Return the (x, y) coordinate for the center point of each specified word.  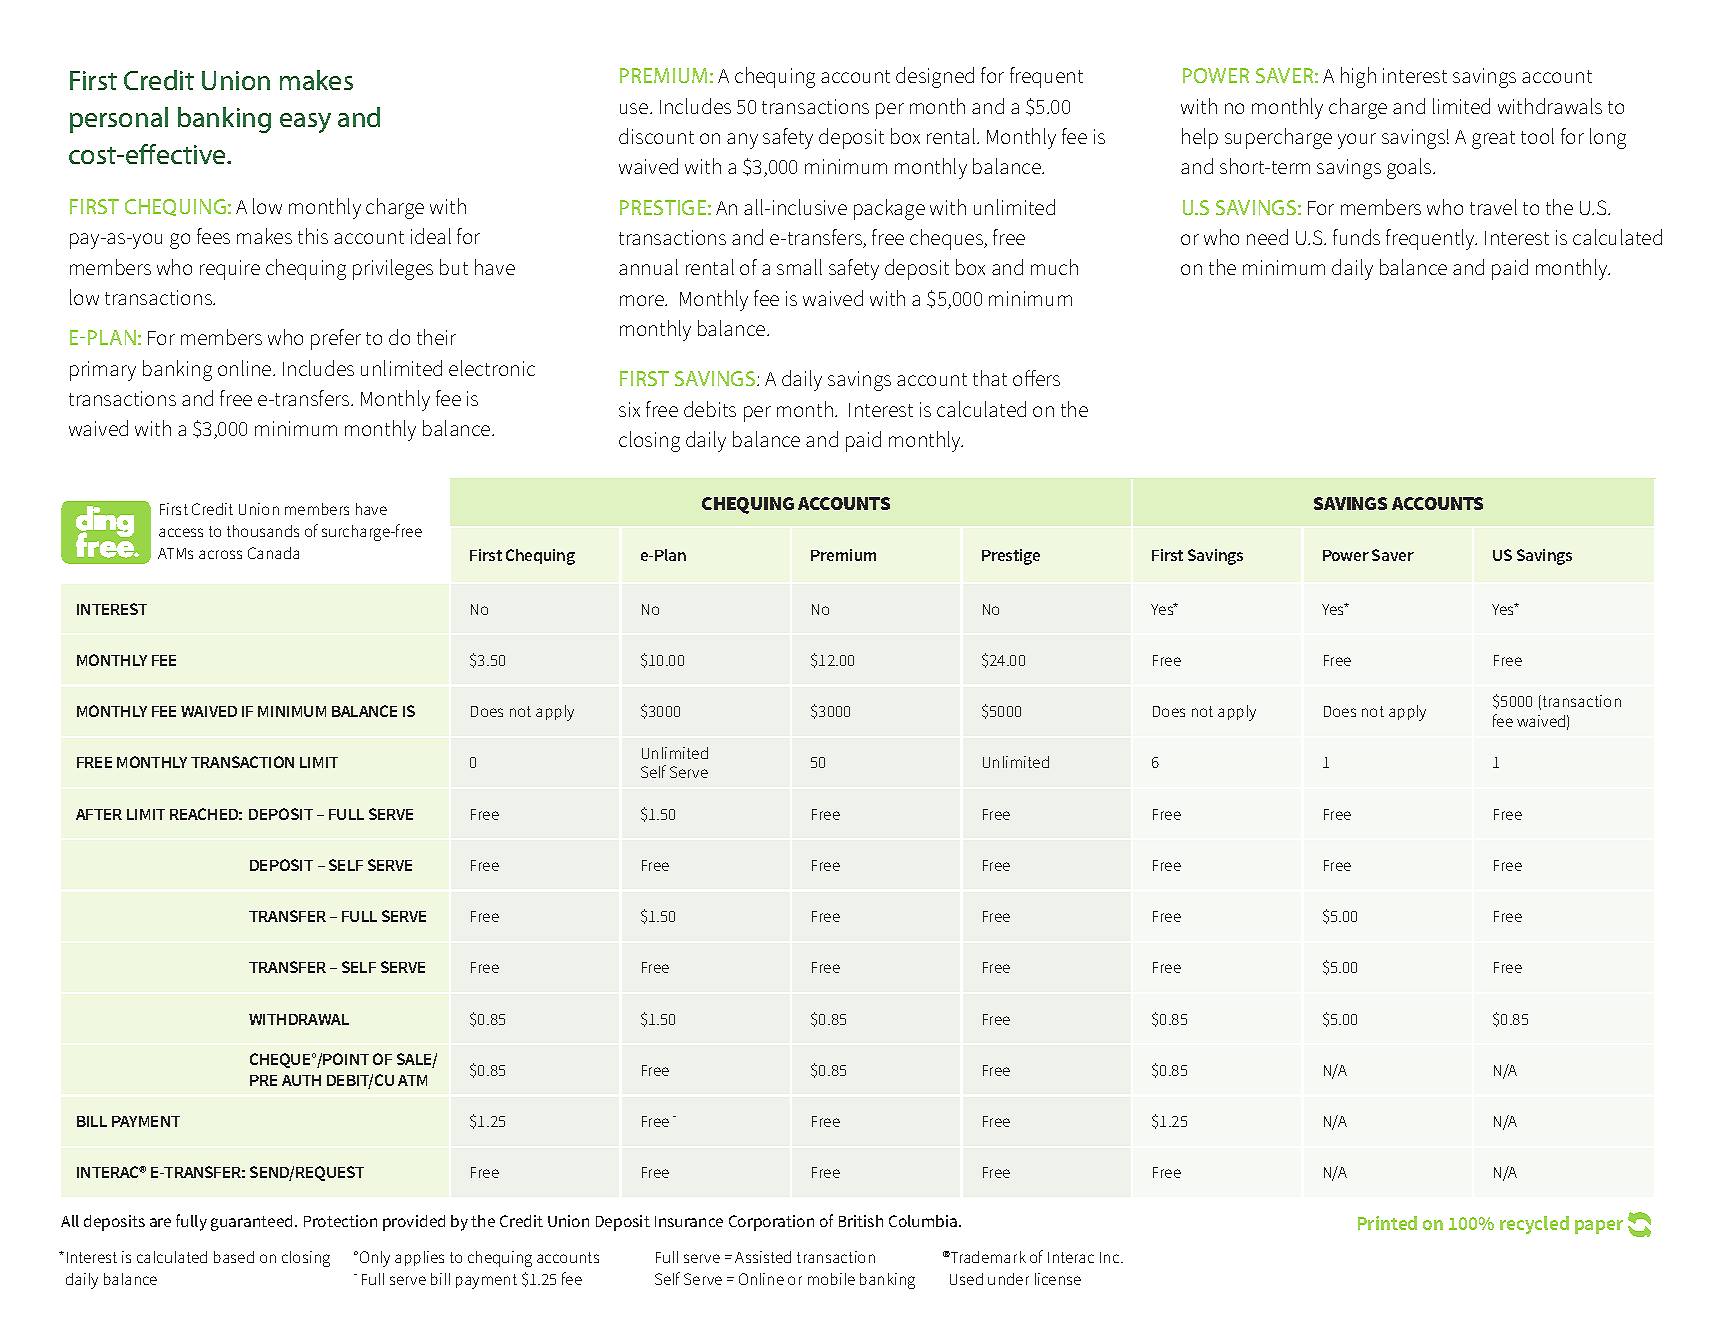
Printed (1387, 1223)
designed (935, 77)
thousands (263, 531)
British (861, 1221)
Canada (273, 553)
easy (305, 123)
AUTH (301, 1080)
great (1493, 140)
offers (1036, 378)
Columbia (924, 1221)
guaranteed (251, 1223)
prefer (336, 339)
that (990, 378)
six (629, 409)
